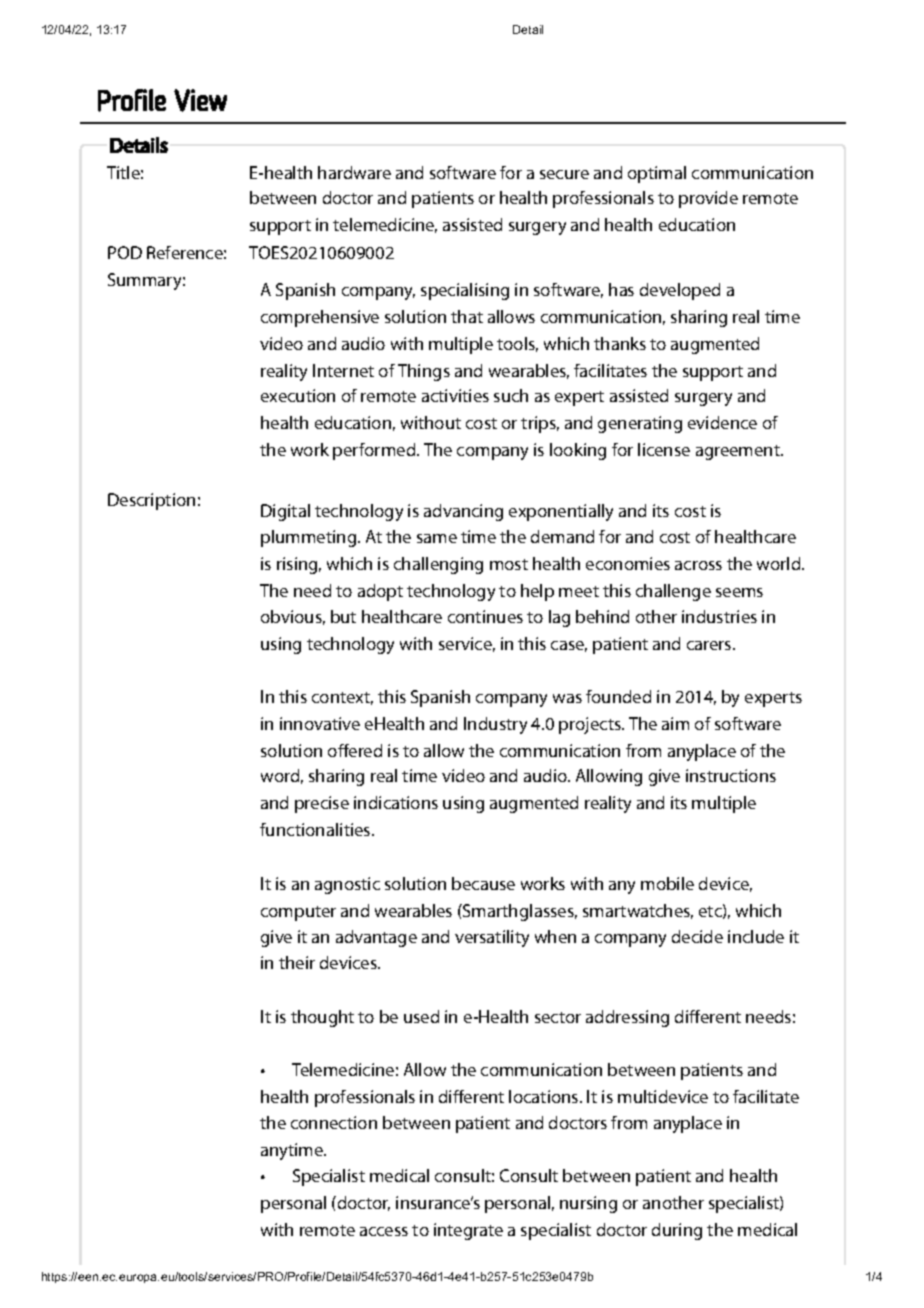 This screenshot has height=1308, width=924. What do you see at coordinates (667, 883) in the screenshot?
I see `mobile` at bounding box center [667, 883].
